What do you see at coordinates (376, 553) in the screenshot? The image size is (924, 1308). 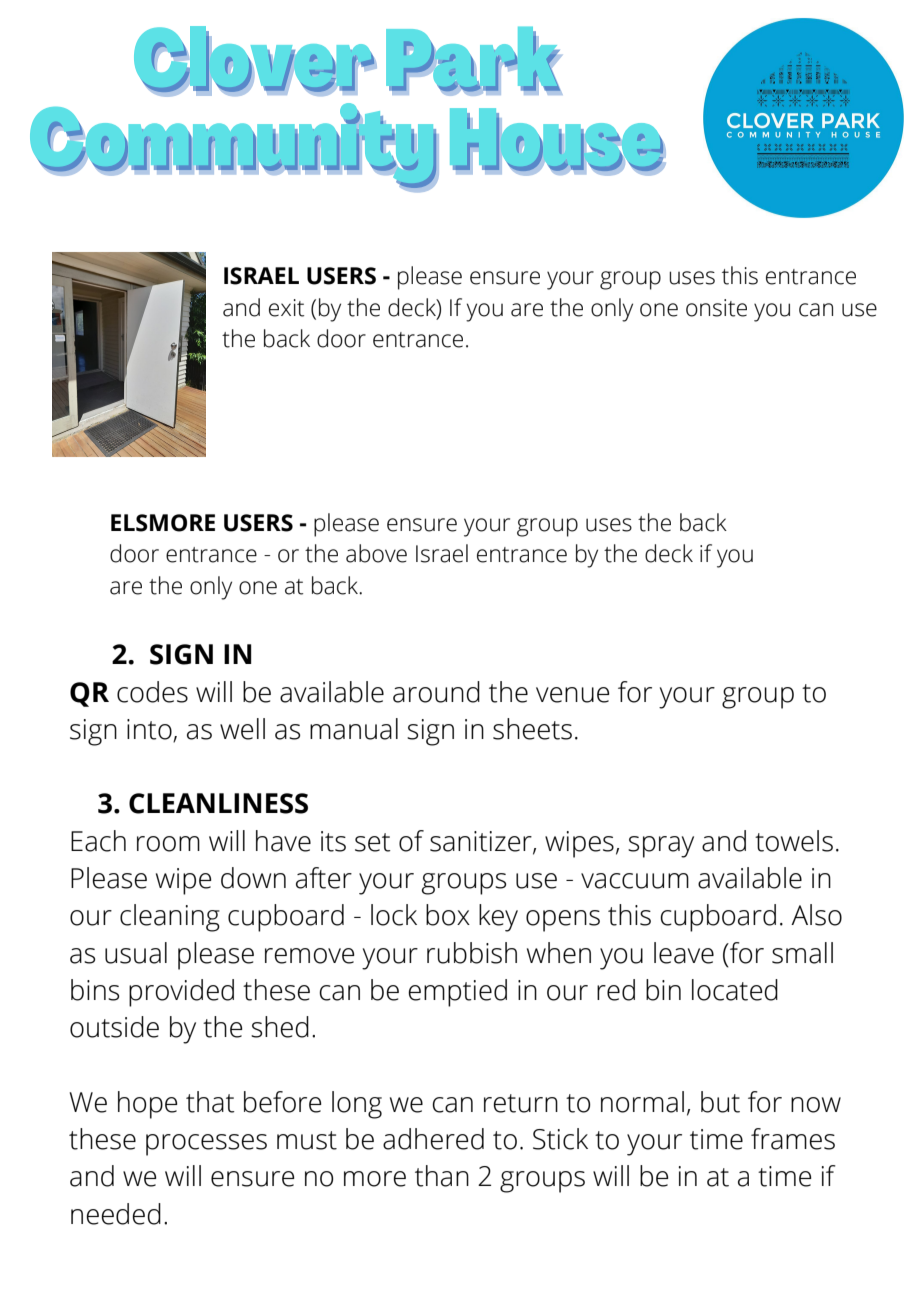 I see `above` at bounding box center [376, 553].
